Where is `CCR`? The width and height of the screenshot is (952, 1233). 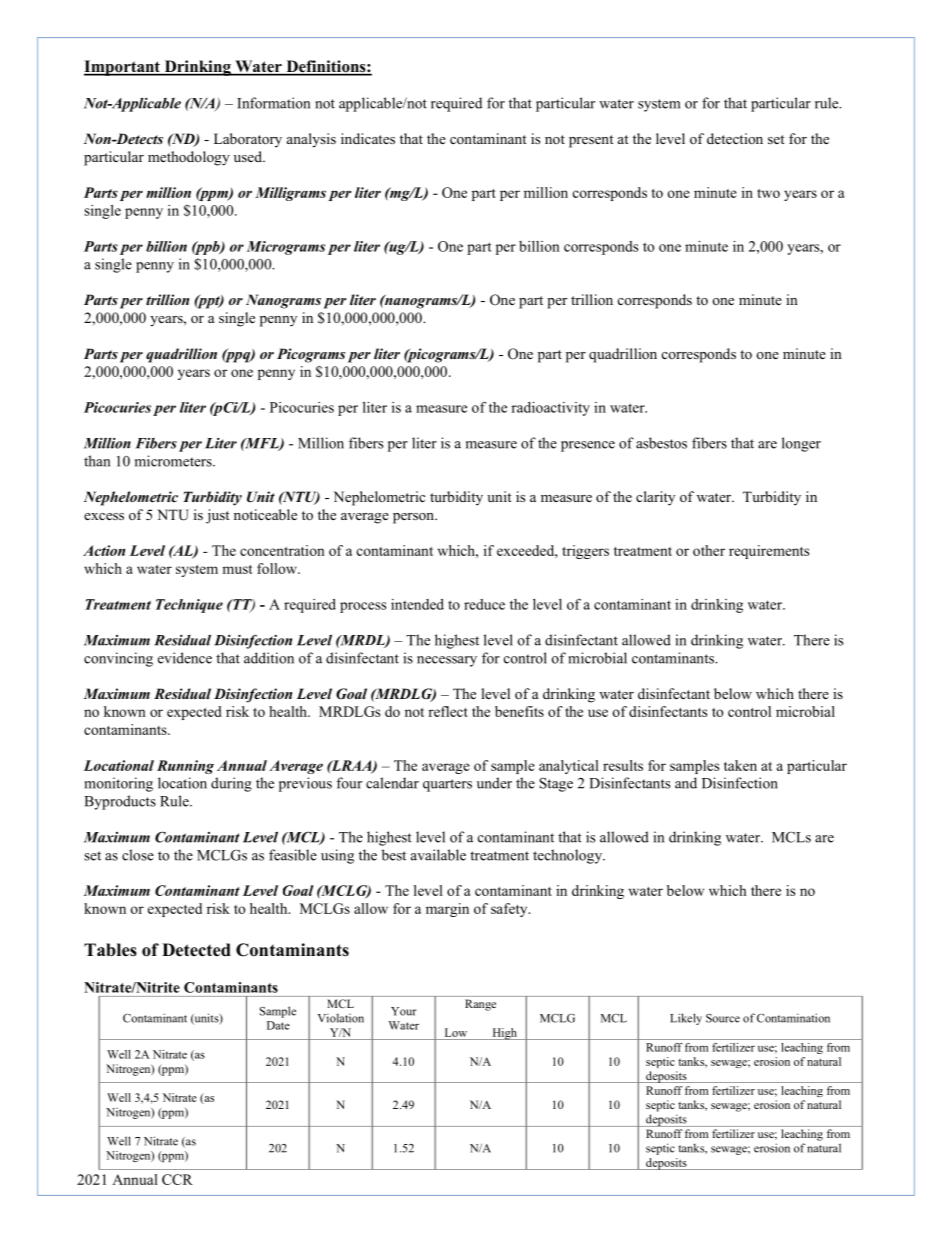
CCR is located at coordinates (177, 1179).
